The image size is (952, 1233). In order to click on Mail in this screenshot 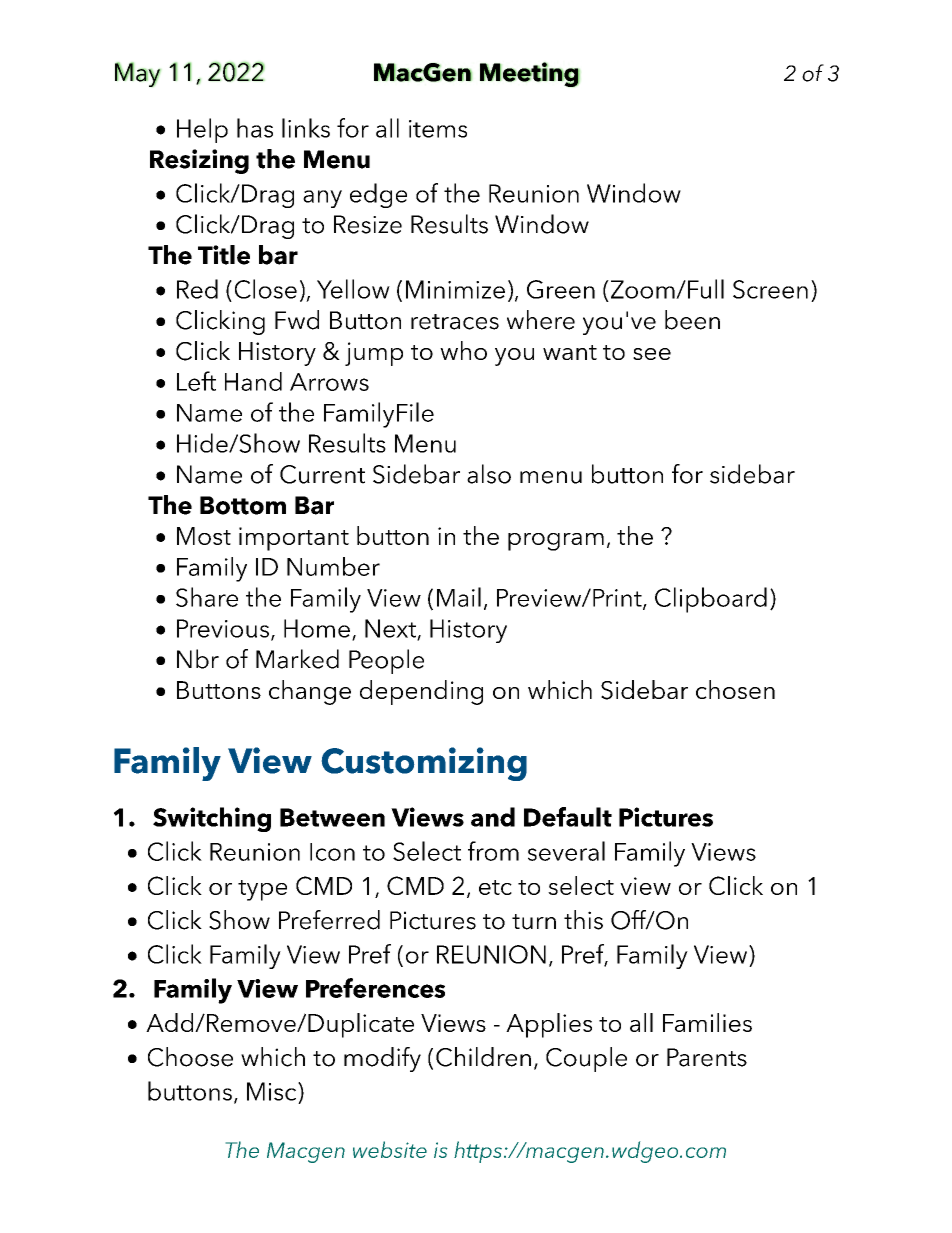, I will do `click(459, 597)`.
